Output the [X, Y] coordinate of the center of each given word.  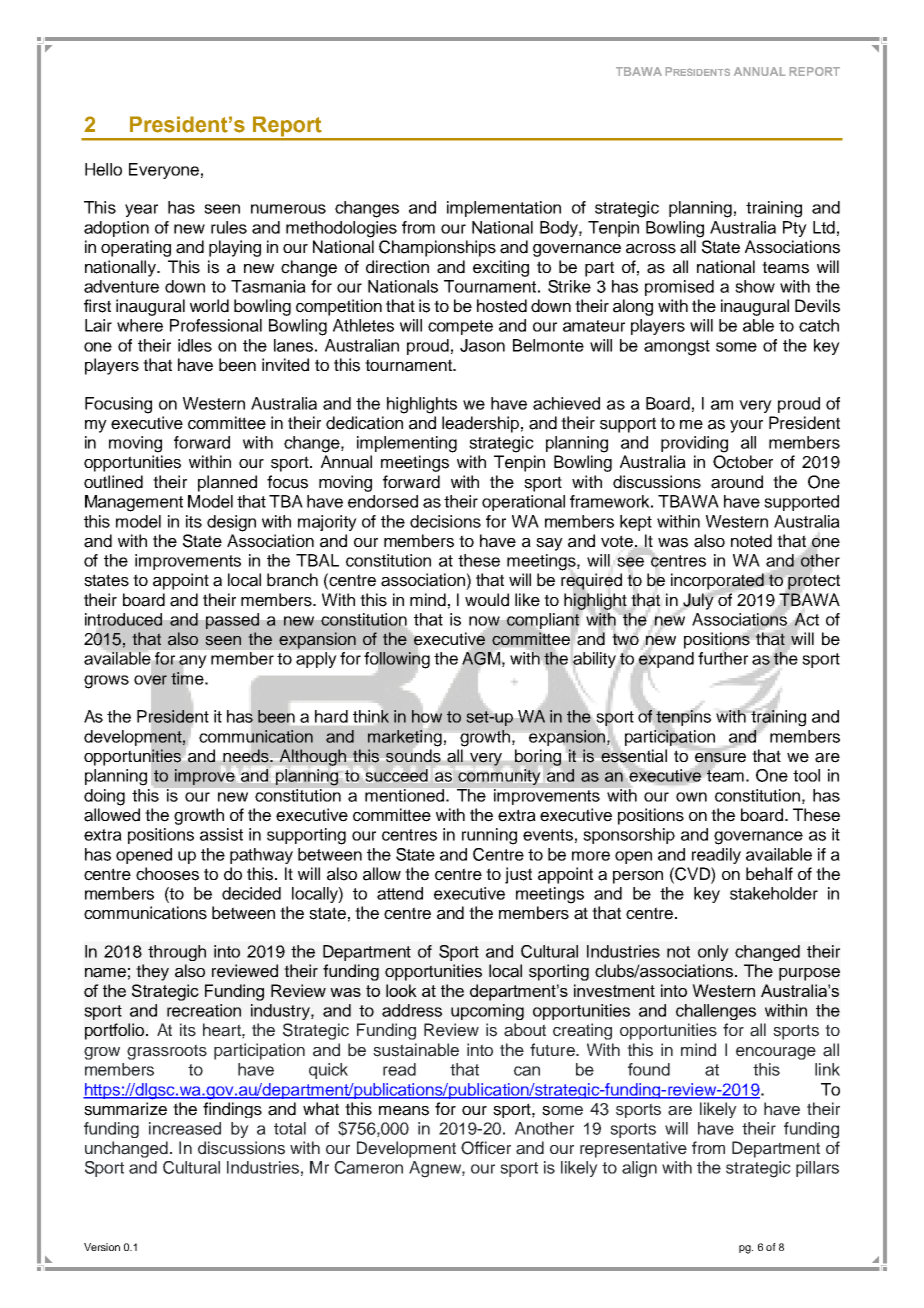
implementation [504, 209]
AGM [482, 659]
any [193, 661]
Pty [795, 229]
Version [102, 1247]
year [141, 210]
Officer [486, 1148]
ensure [720, 758]
